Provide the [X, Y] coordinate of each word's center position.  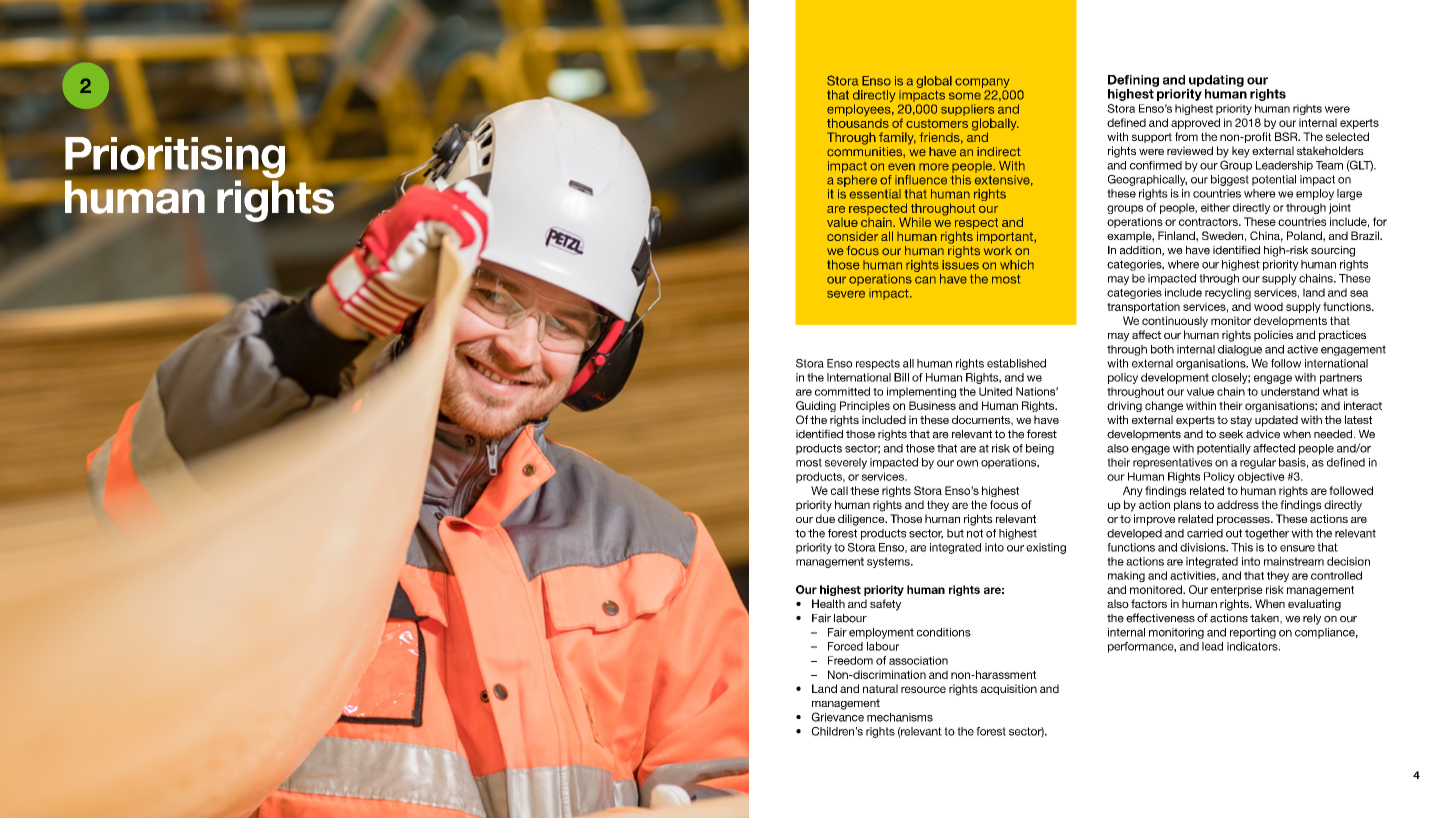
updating [1216, 81]
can [925, 280]
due [825, 518]
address [1238, 504]
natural [880, 688]
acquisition [1009, 689]
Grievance [837, 717]
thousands [858, 123]
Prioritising [175, 159]
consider [852, 236]
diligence [862, 520]
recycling [1228, 293]
